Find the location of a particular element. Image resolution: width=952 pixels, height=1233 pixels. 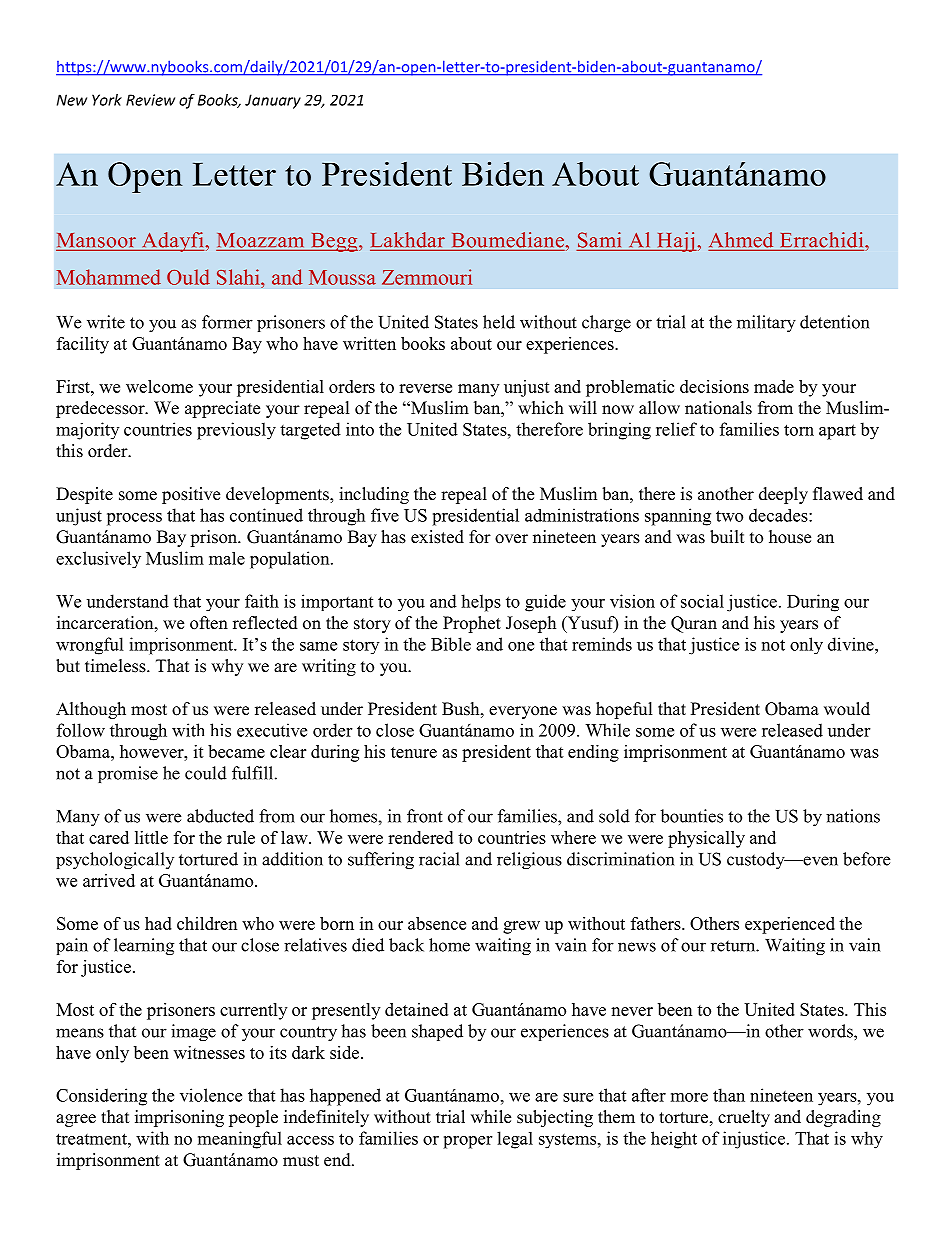

Ahmed is located at coordinates (741, 240).
